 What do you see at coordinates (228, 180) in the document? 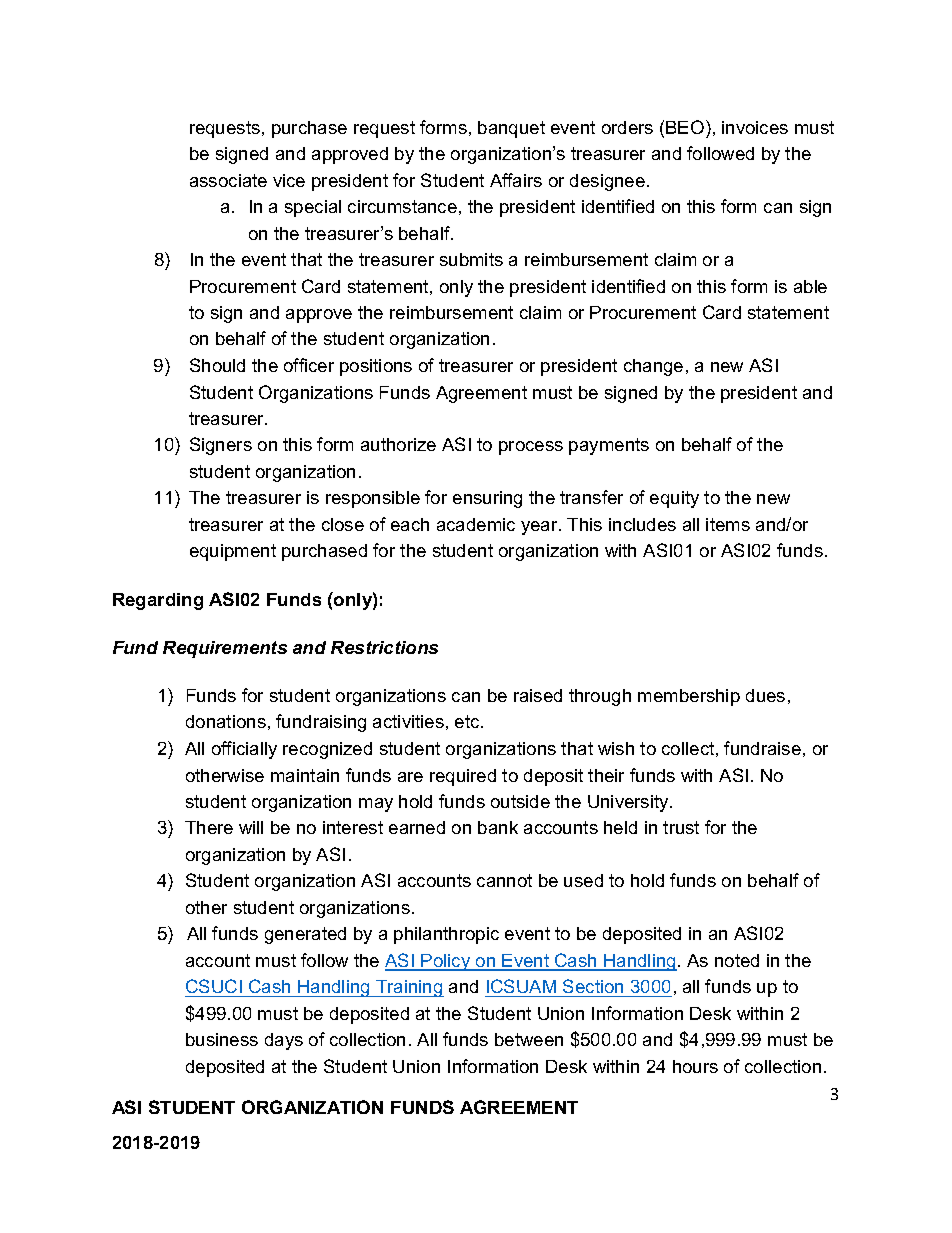
I see `associate` at bounding box center [228, 180].
